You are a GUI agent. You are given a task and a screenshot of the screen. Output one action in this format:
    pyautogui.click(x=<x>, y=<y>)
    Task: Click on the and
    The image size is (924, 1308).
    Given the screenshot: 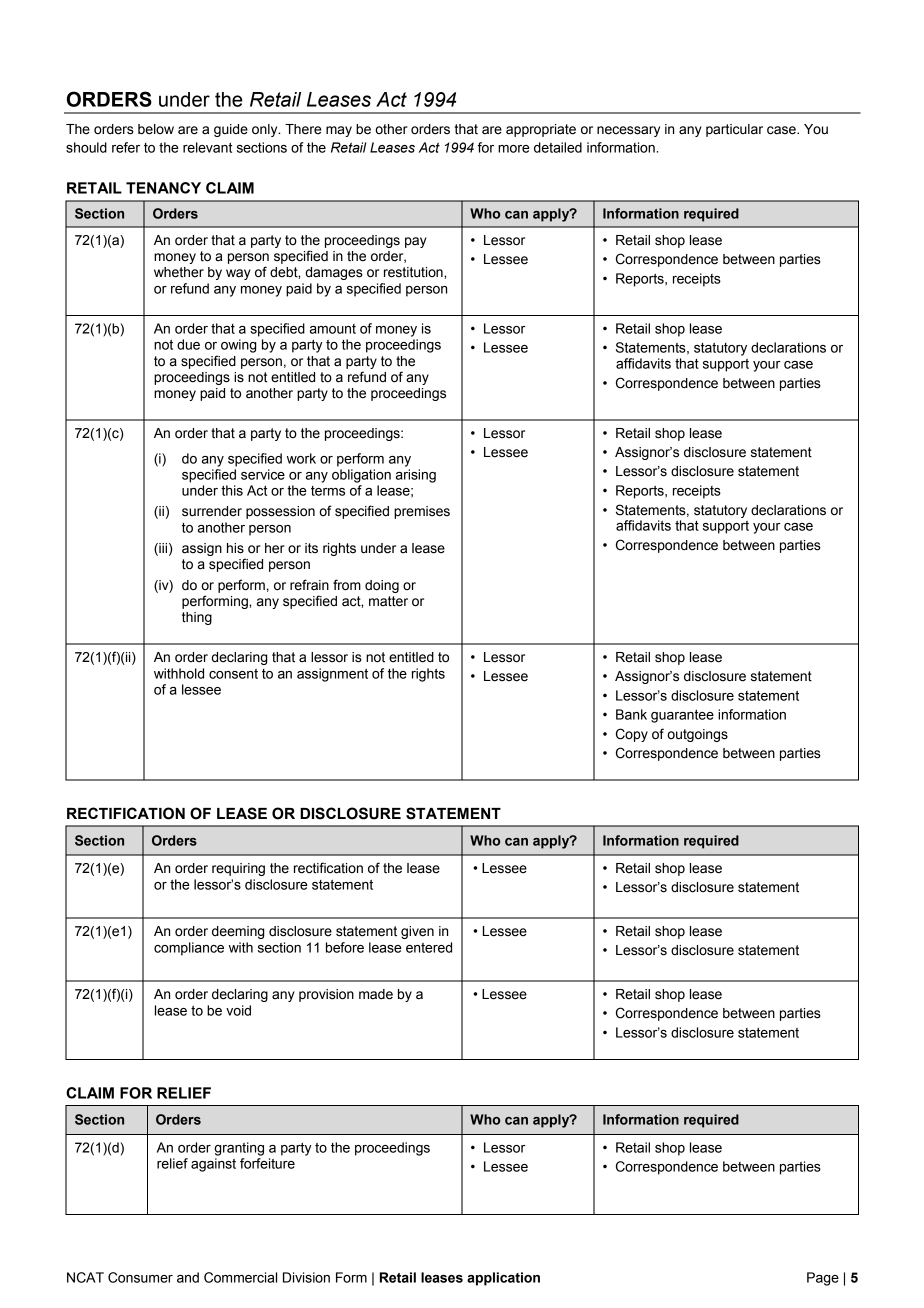 What is the action you would take?
    pyautogui.click(x=188, y=1277)
